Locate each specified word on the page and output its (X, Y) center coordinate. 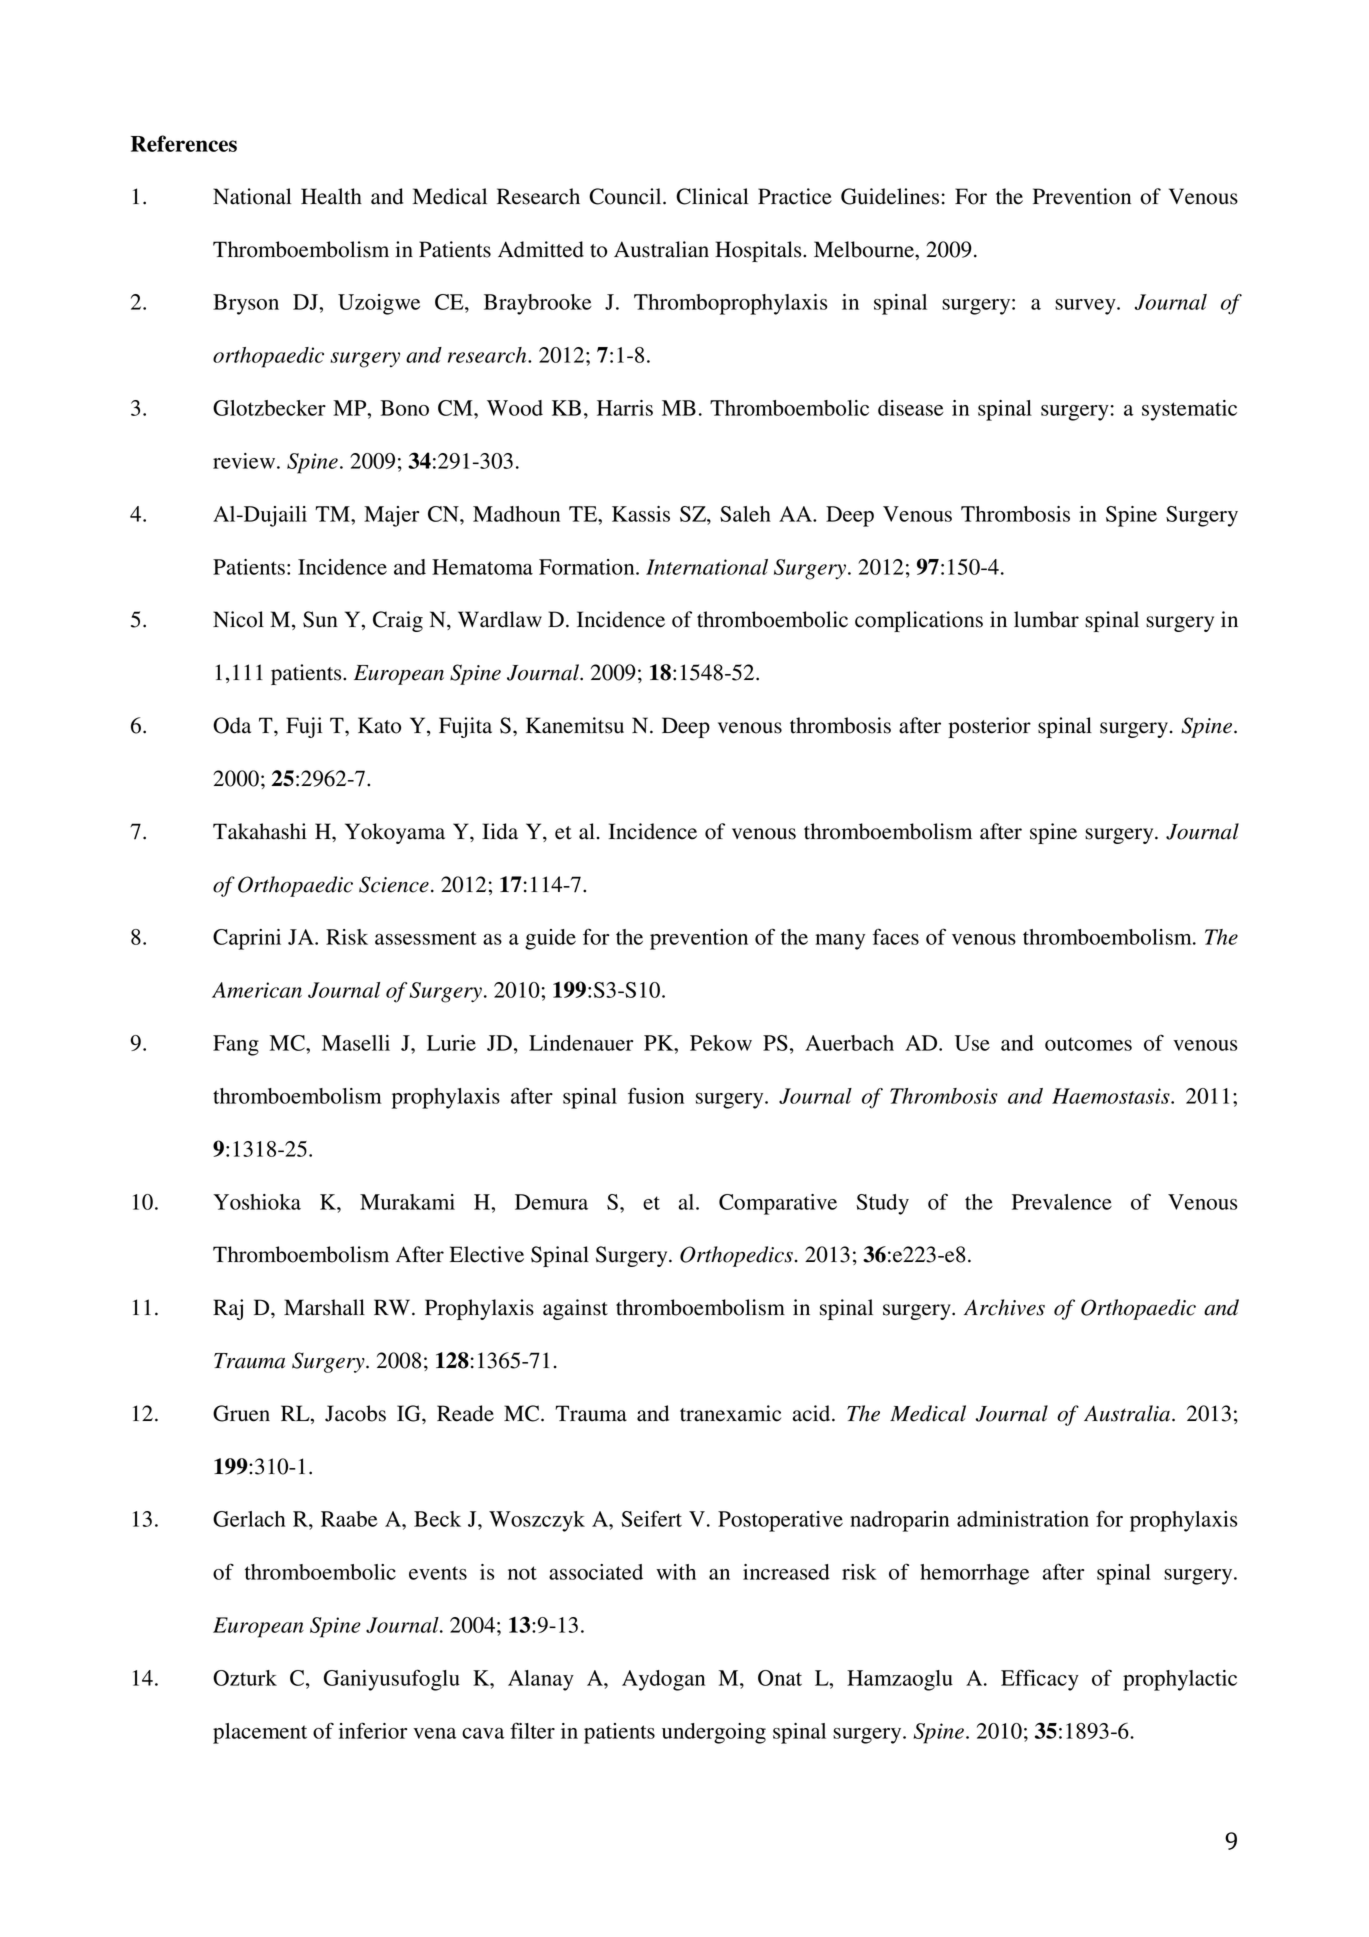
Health (331, 196)
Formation (588, 567)
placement (260, 1733)
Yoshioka (257, 1202)
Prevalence (1062, 1202)
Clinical (712, 196)
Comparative (778, 1204)
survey (1086, 307)
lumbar (1046, 619)
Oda (232, 725)
